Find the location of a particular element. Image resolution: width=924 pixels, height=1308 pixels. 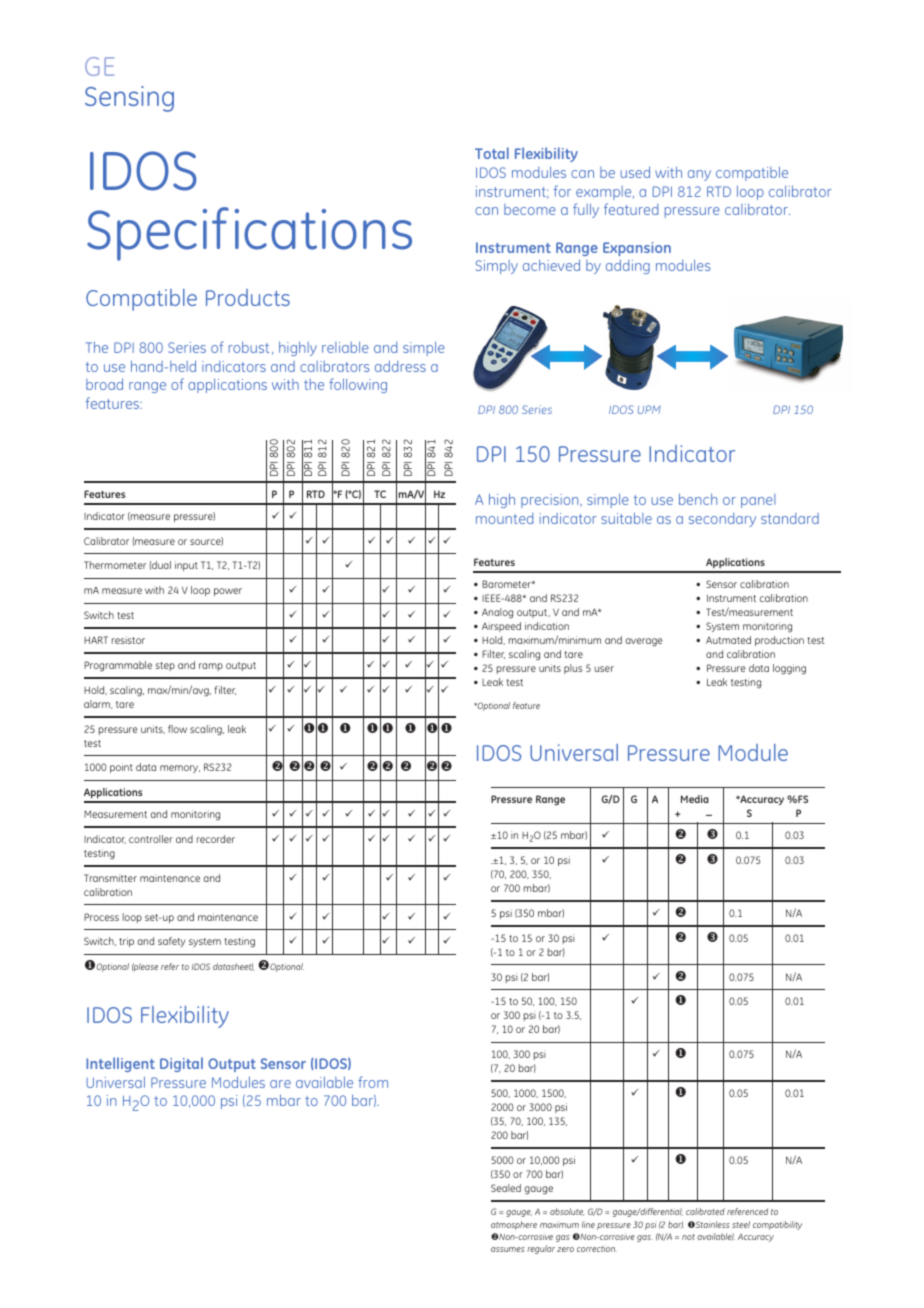

Digital is located at coordinates (181, 1064).
